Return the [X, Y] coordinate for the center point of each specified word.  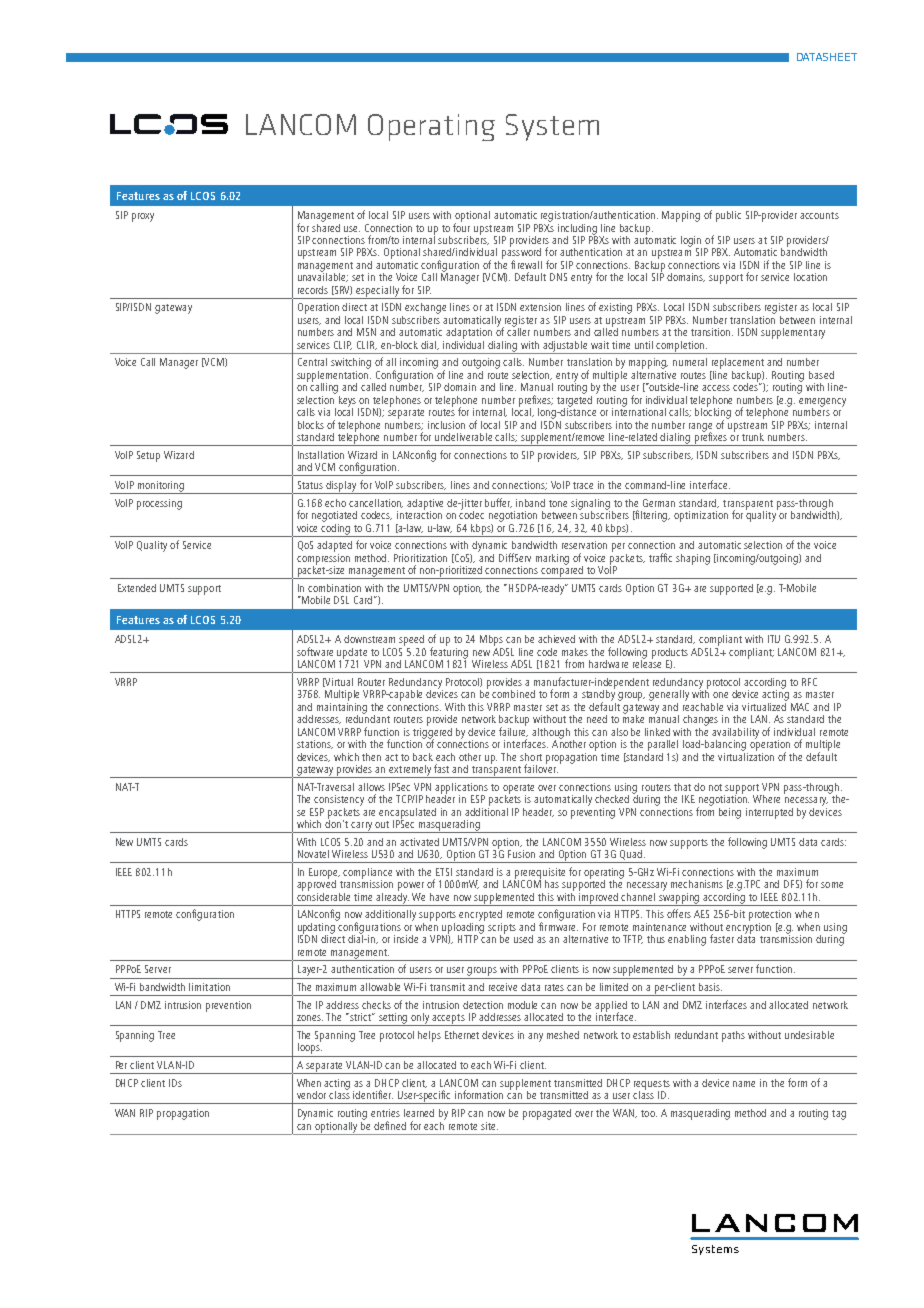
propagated [547, 1114]
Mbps [491, 640]
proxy [143, 217]
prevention [228, 1006]
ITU [774, 639]
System [552, 127]
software [315, 651]
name [744, 1084]
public [728, 216]
